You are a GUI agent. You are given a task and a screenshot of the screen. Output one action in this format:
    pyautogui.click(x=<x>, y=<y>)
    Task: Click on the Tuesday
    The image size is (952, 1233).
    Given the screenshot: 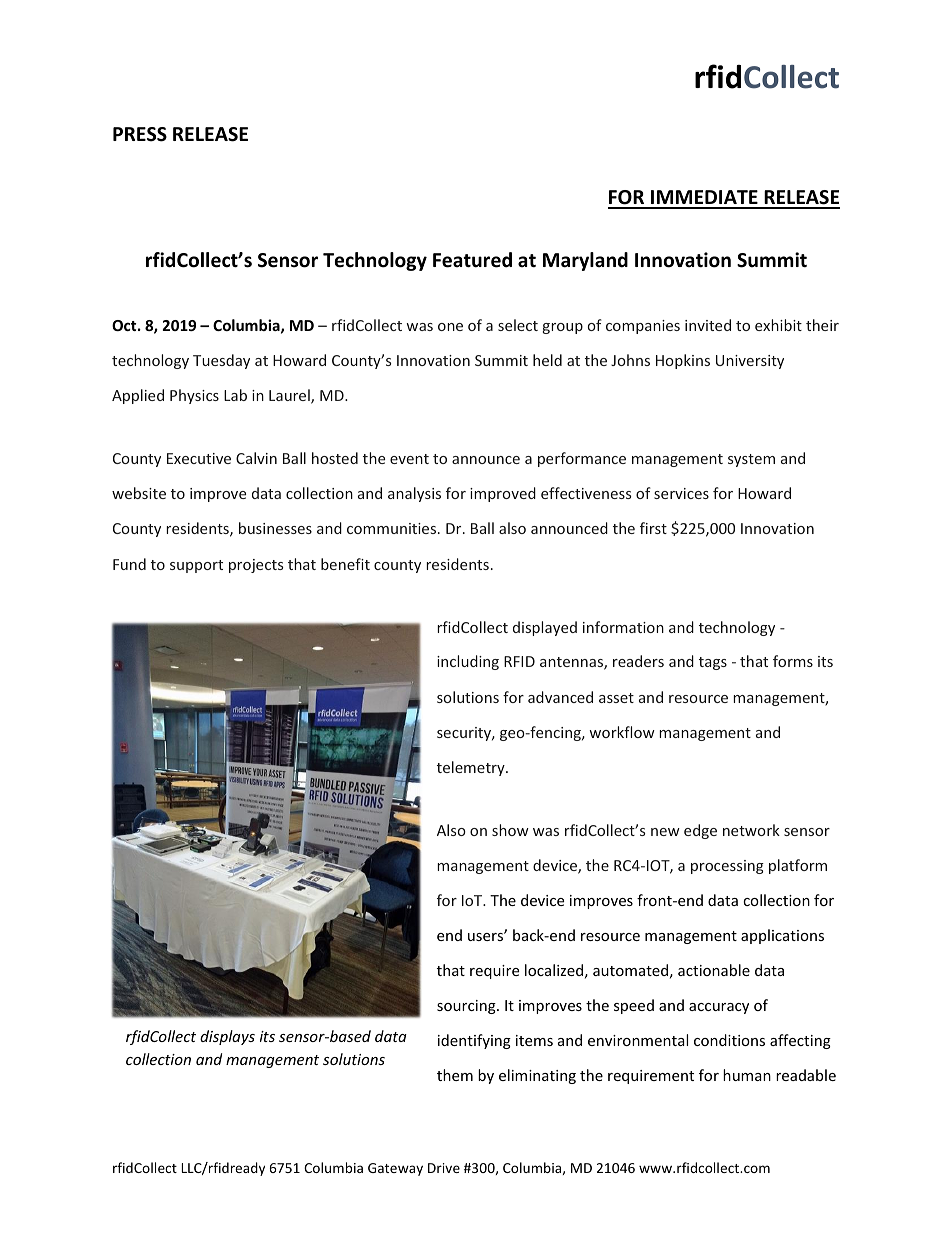 What is the action you would take?
    pyautogui.click(x=221, y=361)
